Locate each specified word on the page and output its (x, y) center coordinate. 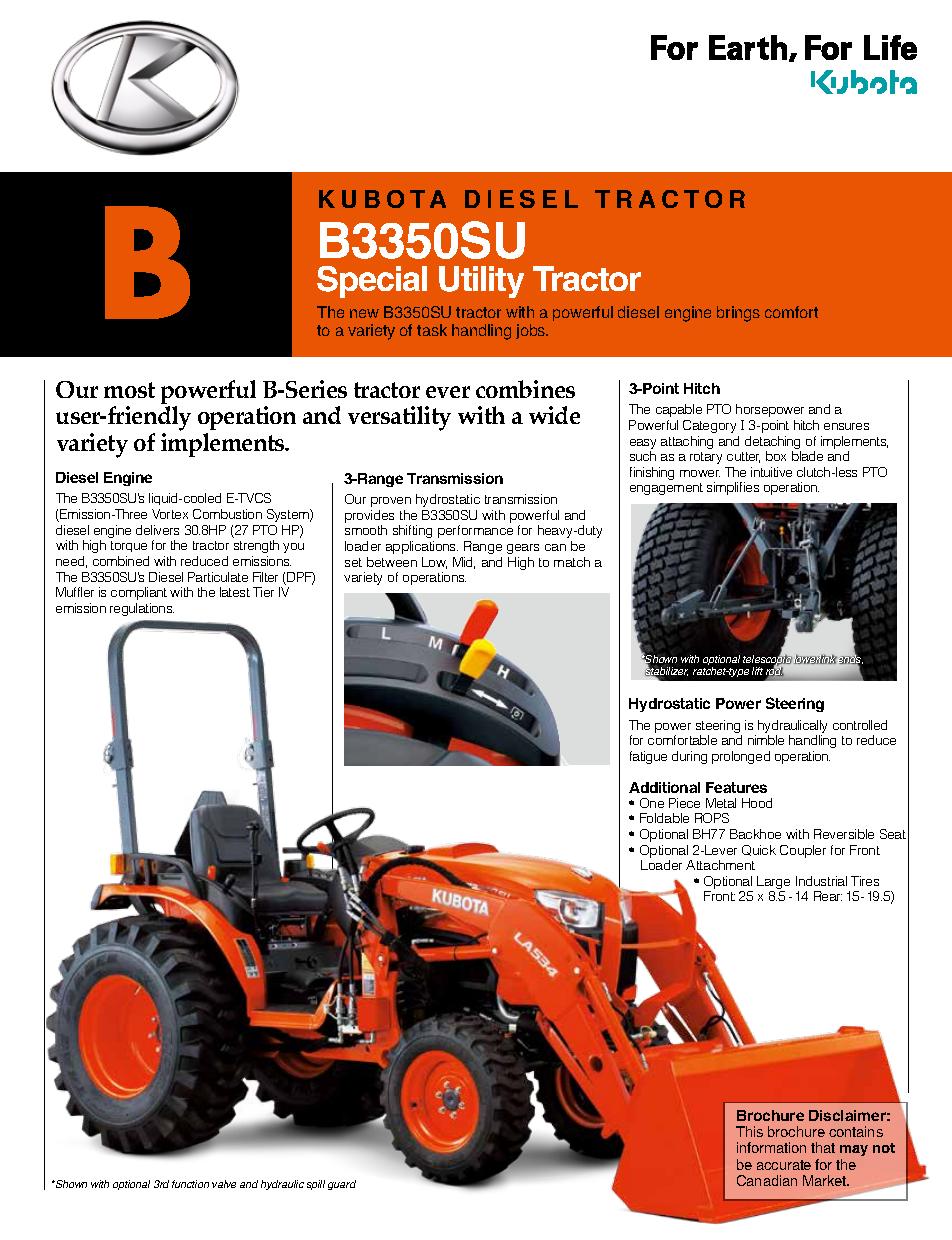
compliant (139, 593)
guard (342, 1185)
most (129, 390)
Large (773, 884)
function (190, 1184)
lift (757, 671)
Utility (481, 282)
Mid (464, 563)
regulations (142, 609)
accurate (784, 1165)
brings (738, 314)
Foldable (664, 818)
